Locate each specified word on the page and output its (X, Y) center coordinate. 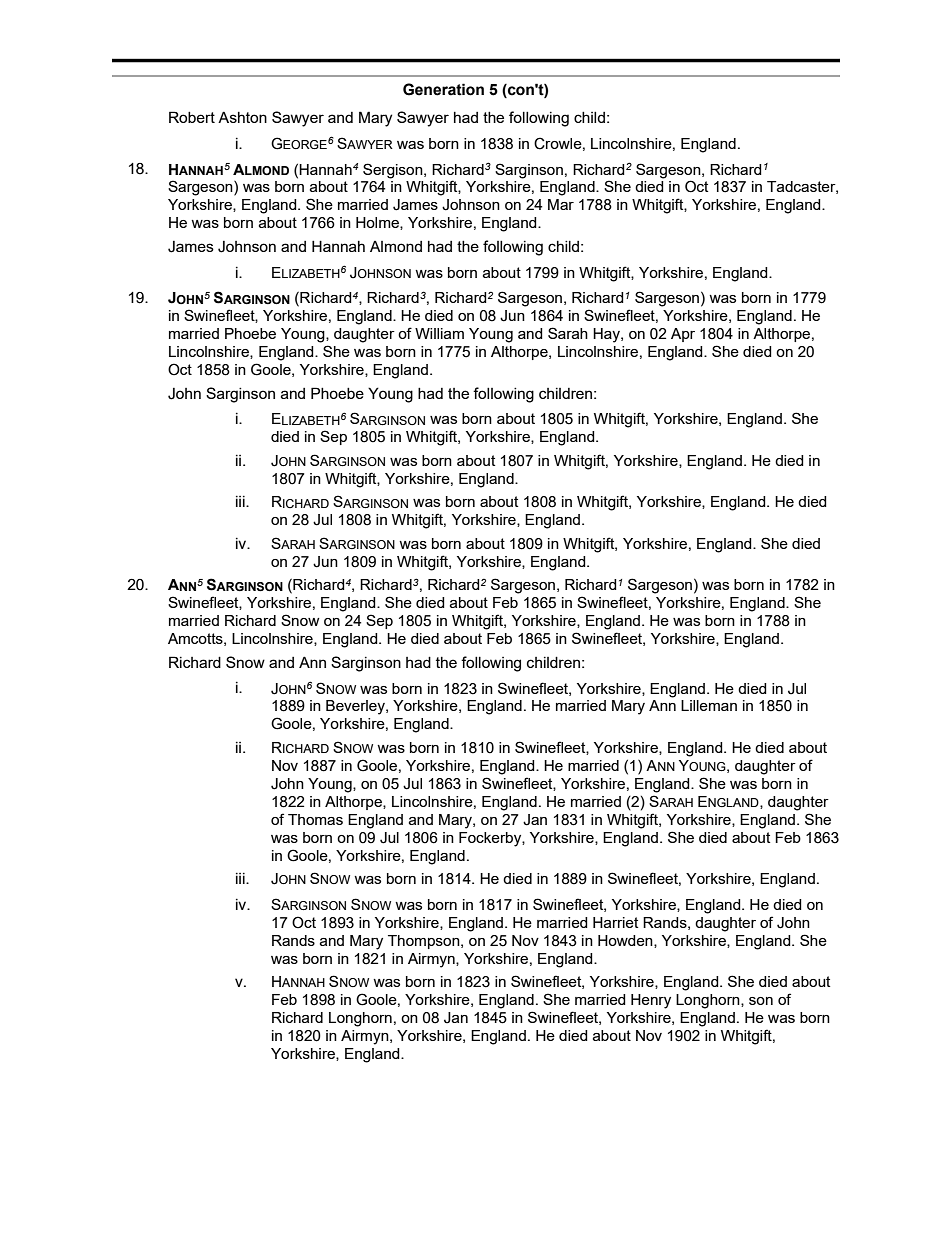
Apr (683, 335)
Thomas (315, 819)
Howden (626, 941)
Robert (192, 117)
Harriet (615, 922)
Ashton (242, 117)
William (439, 333)
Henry (651, 1001)
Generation (443, 89)
